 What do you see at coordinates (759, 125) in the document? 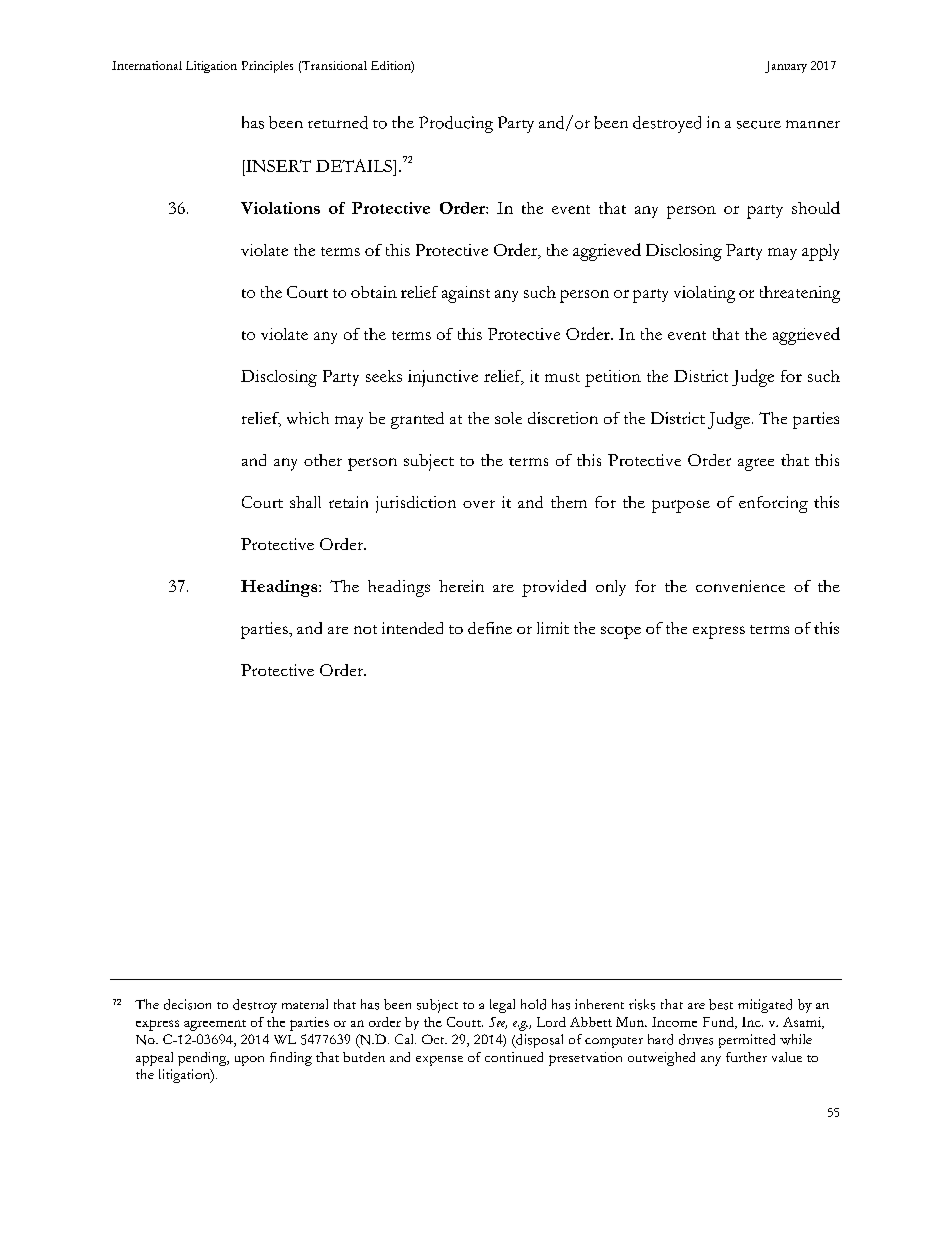
I see `secure` at bounding box center [759, 125].
